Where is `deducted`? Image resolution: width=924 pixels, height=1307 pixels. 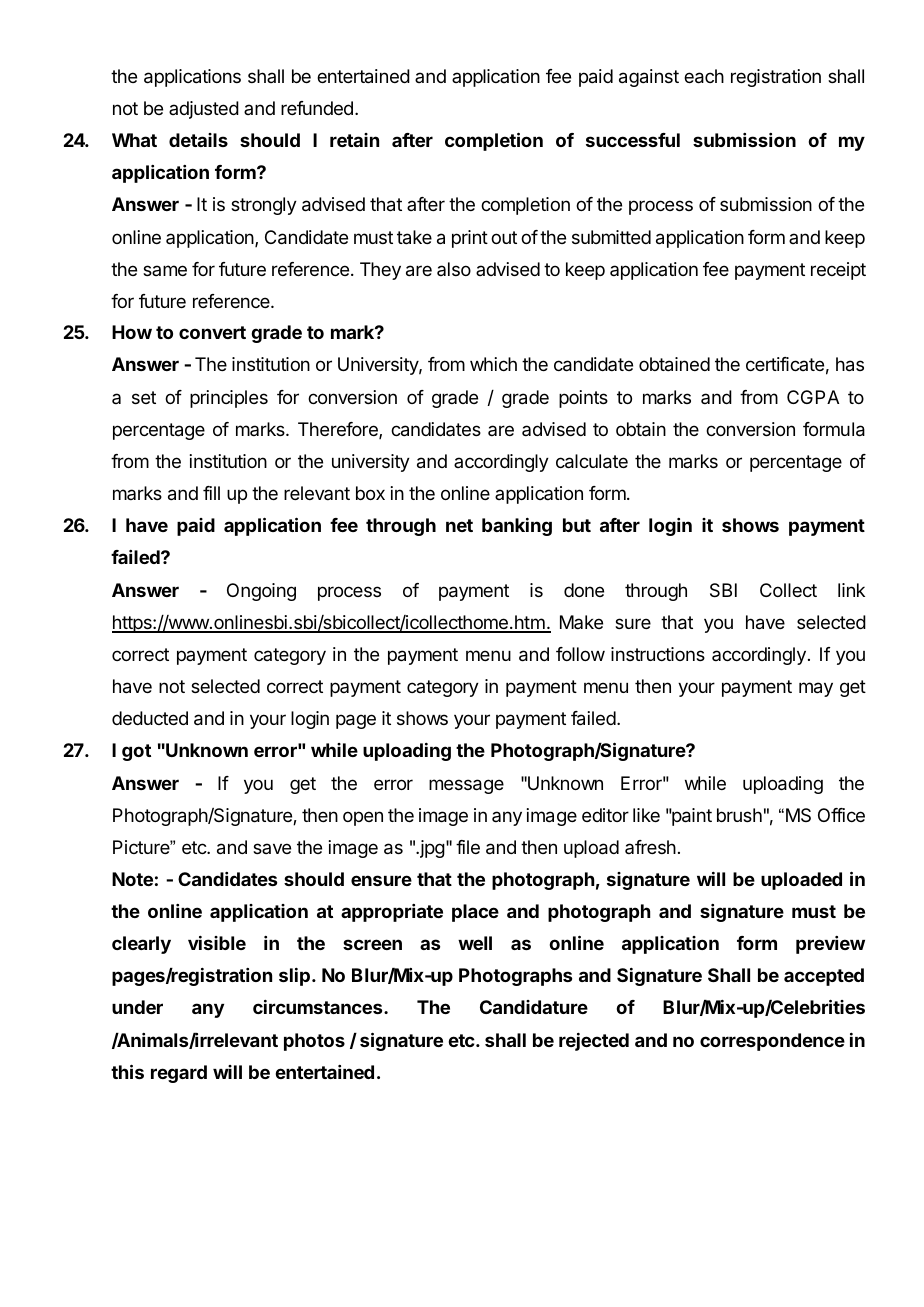
deducted is located at coordinates (150, 718).
